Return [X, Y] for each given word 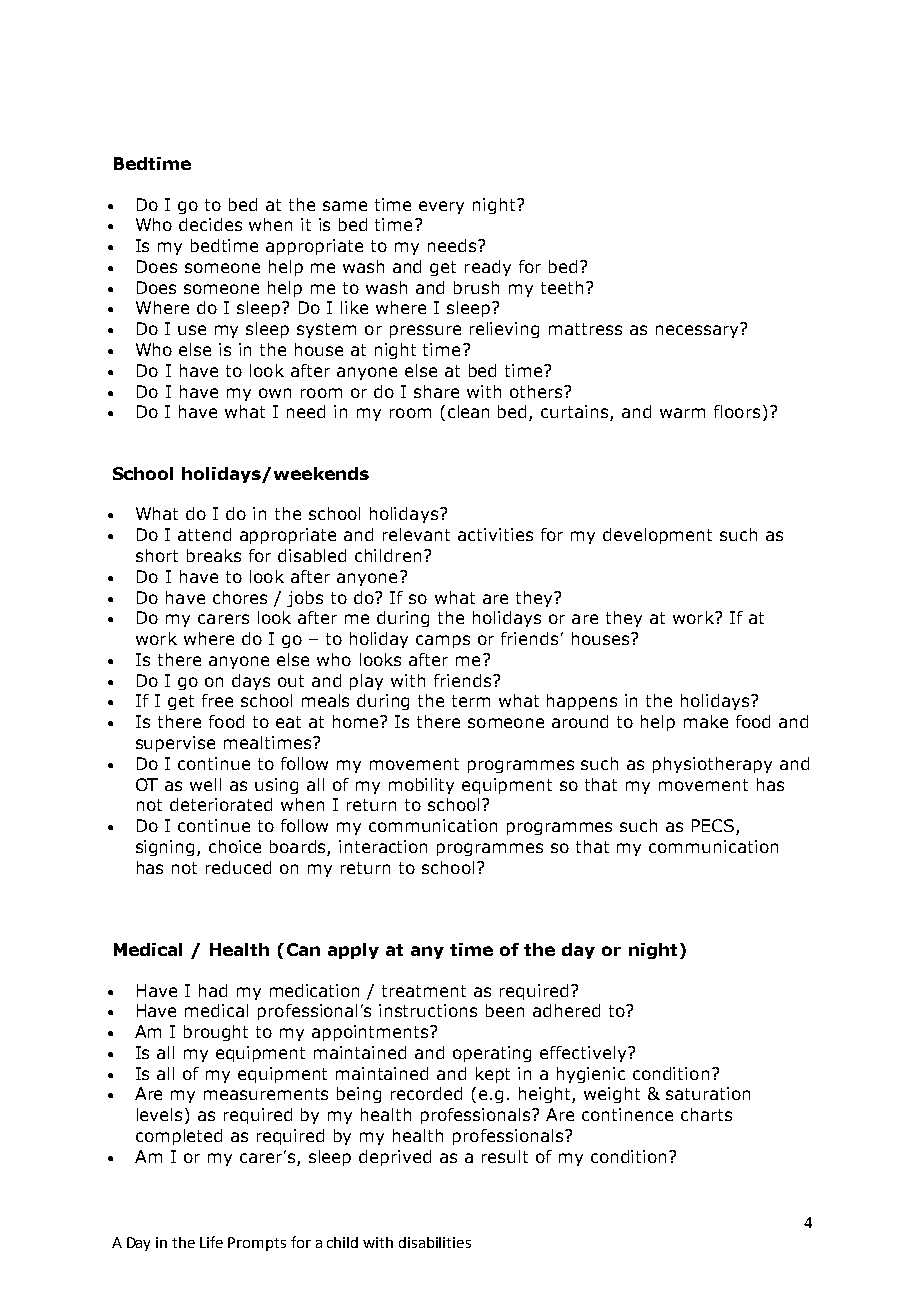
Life [211, 1242]
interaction [383, 846]
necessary [698, 330]
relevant [416, 534]
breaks [214, 555]
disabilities [435, 1242]
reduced [238, 867]
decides [210, 224]
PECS [714, 827]
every [441, 207]
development [657, 536]
